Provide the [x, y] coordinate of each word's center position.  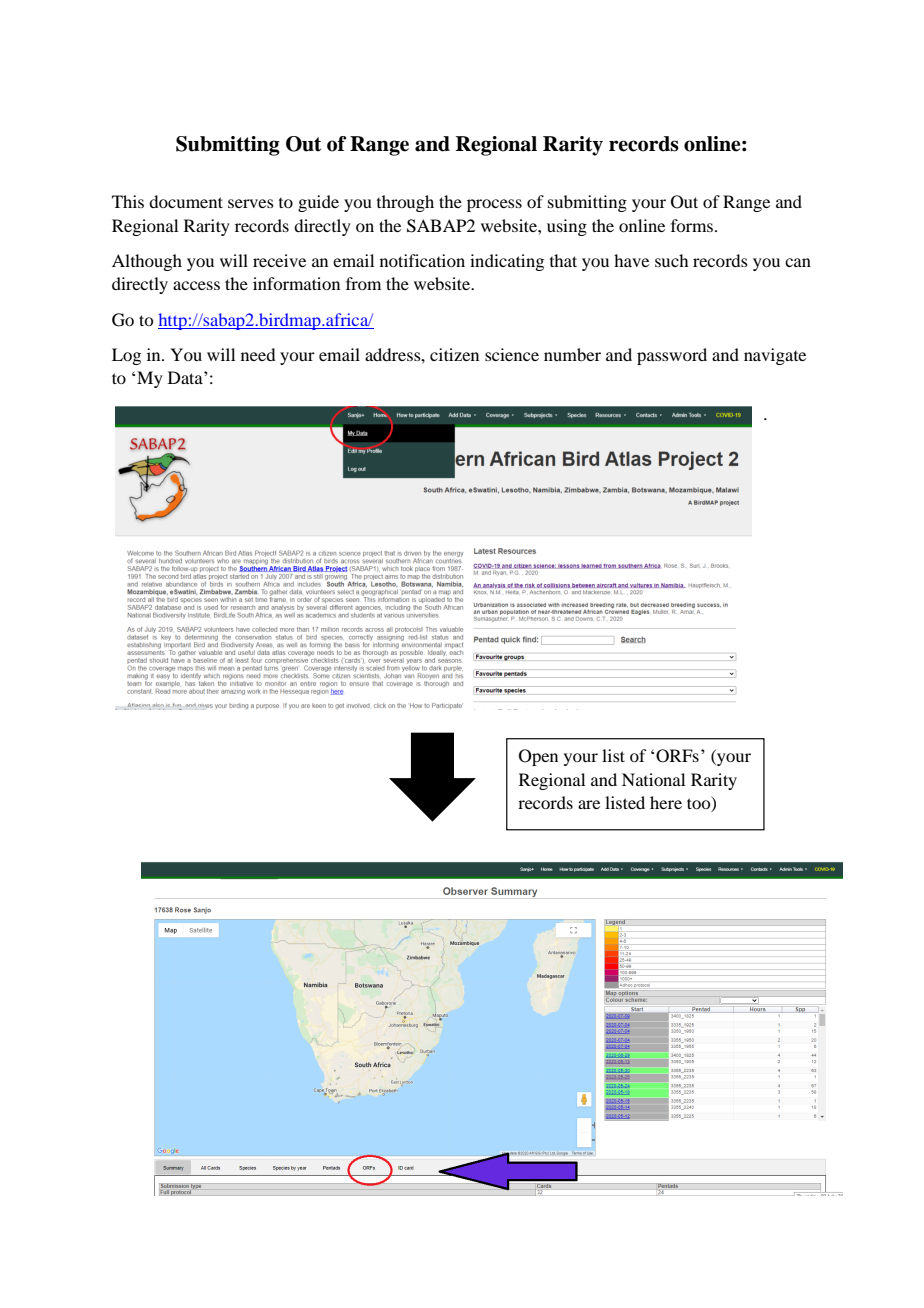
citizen [454, 354]
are [589, 804]
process [494, 205]
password [672, 356]
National [653, 779]
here [666, 802]
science [512, 354]
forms [693, 225]
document [186, 201]
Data [186, 377]
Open [538, 757]
